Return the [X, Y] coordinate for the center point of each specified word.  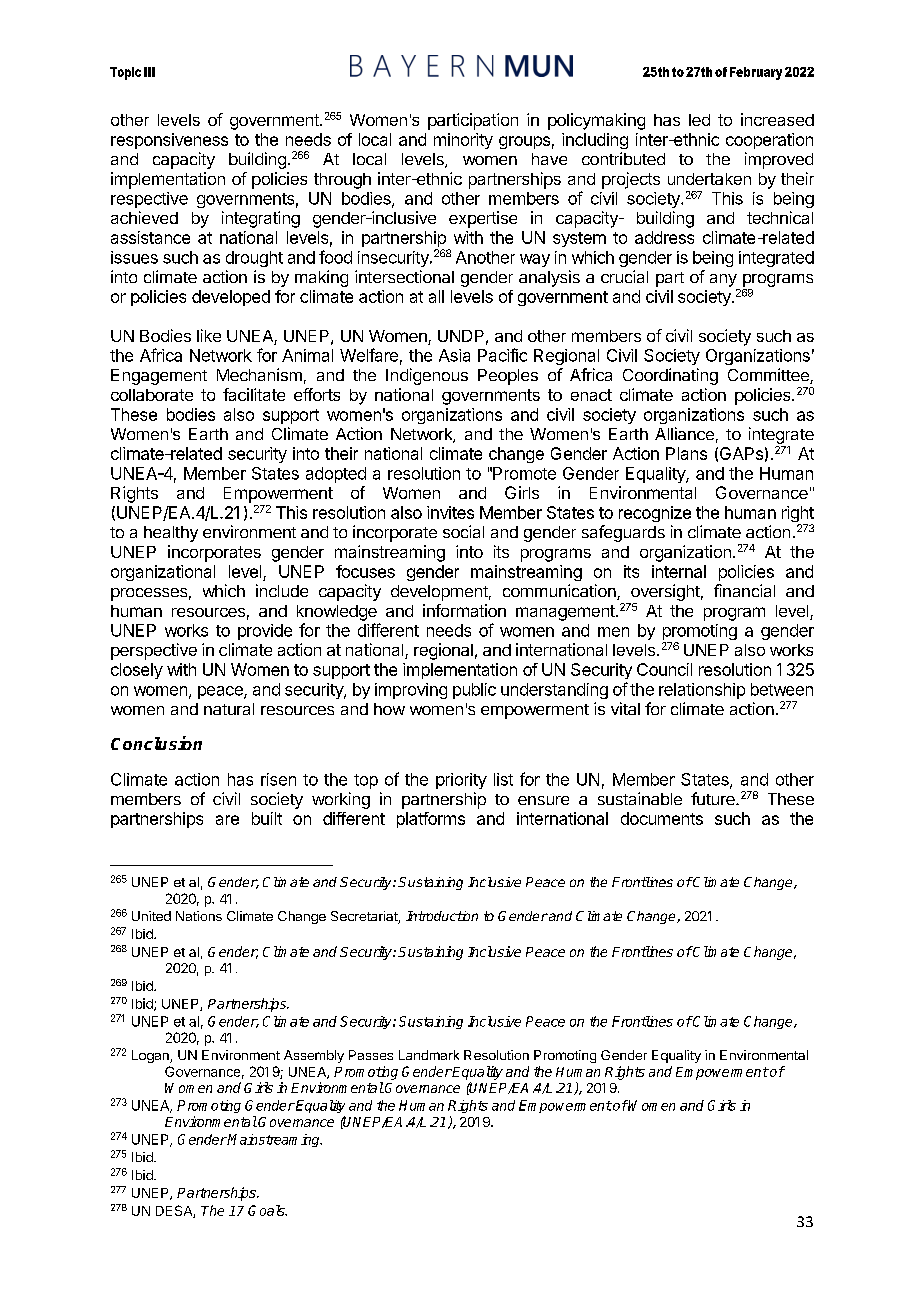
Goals [267, 1210]
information [464, 610]
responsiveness [169, 141]
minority [463, 141]
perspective [154, 651]
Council [664, 669]
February [756, 73]
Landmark [429, 1055]
